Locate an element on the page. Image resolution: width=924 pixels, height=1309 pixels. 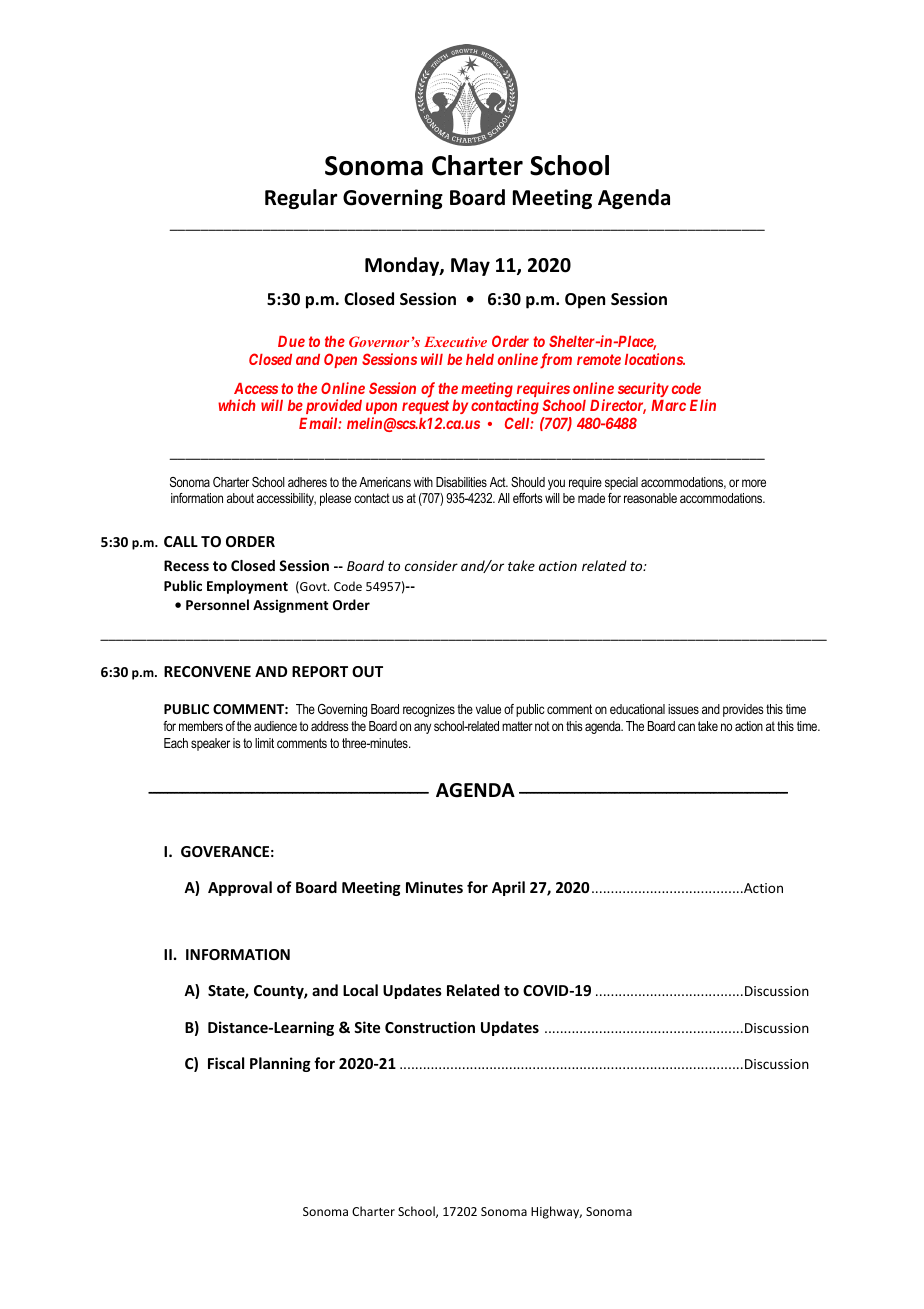
Fiscal is located at coordinates (226, 1063).
